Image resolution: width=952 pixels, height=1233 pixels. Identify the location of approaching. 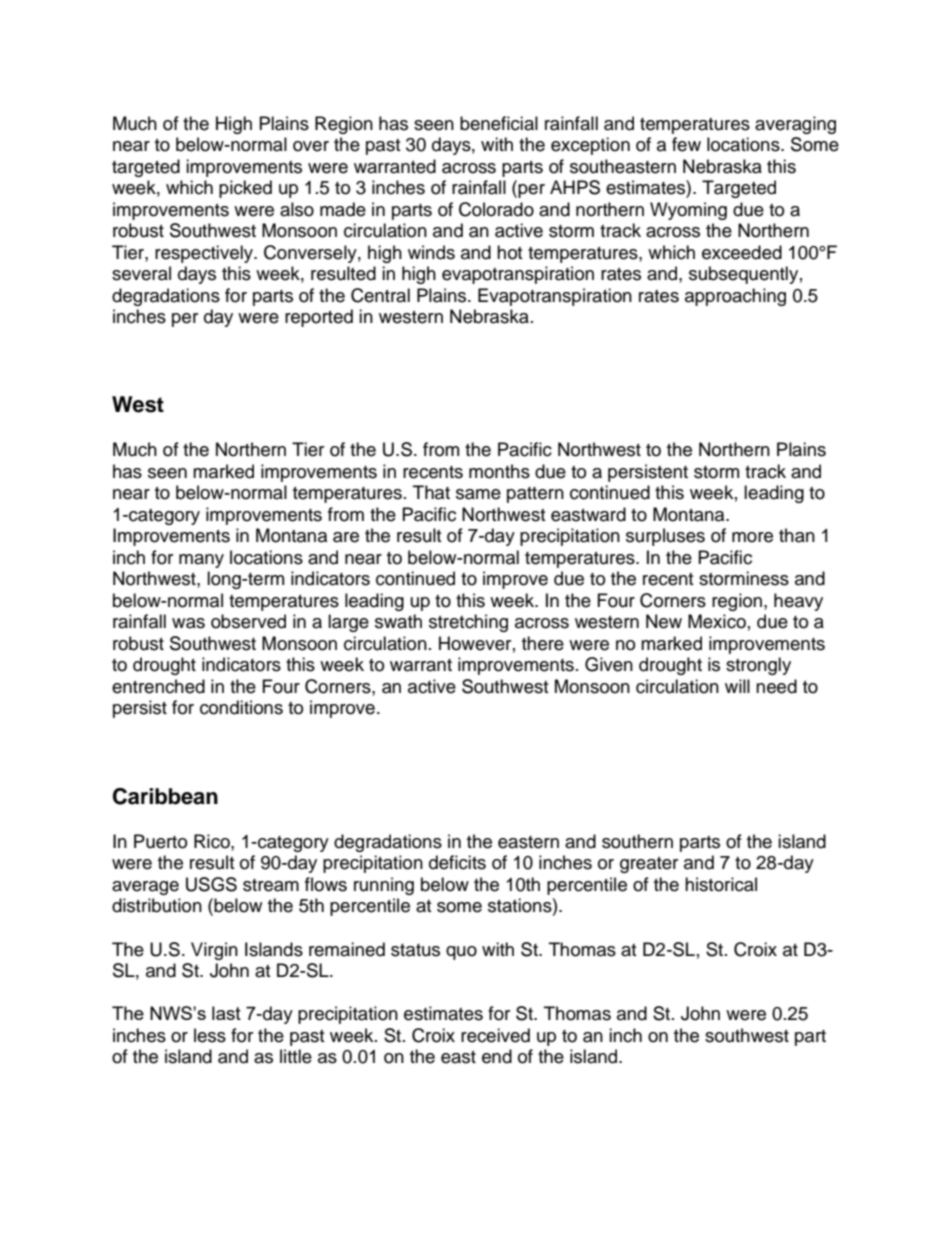
(735, 297).
